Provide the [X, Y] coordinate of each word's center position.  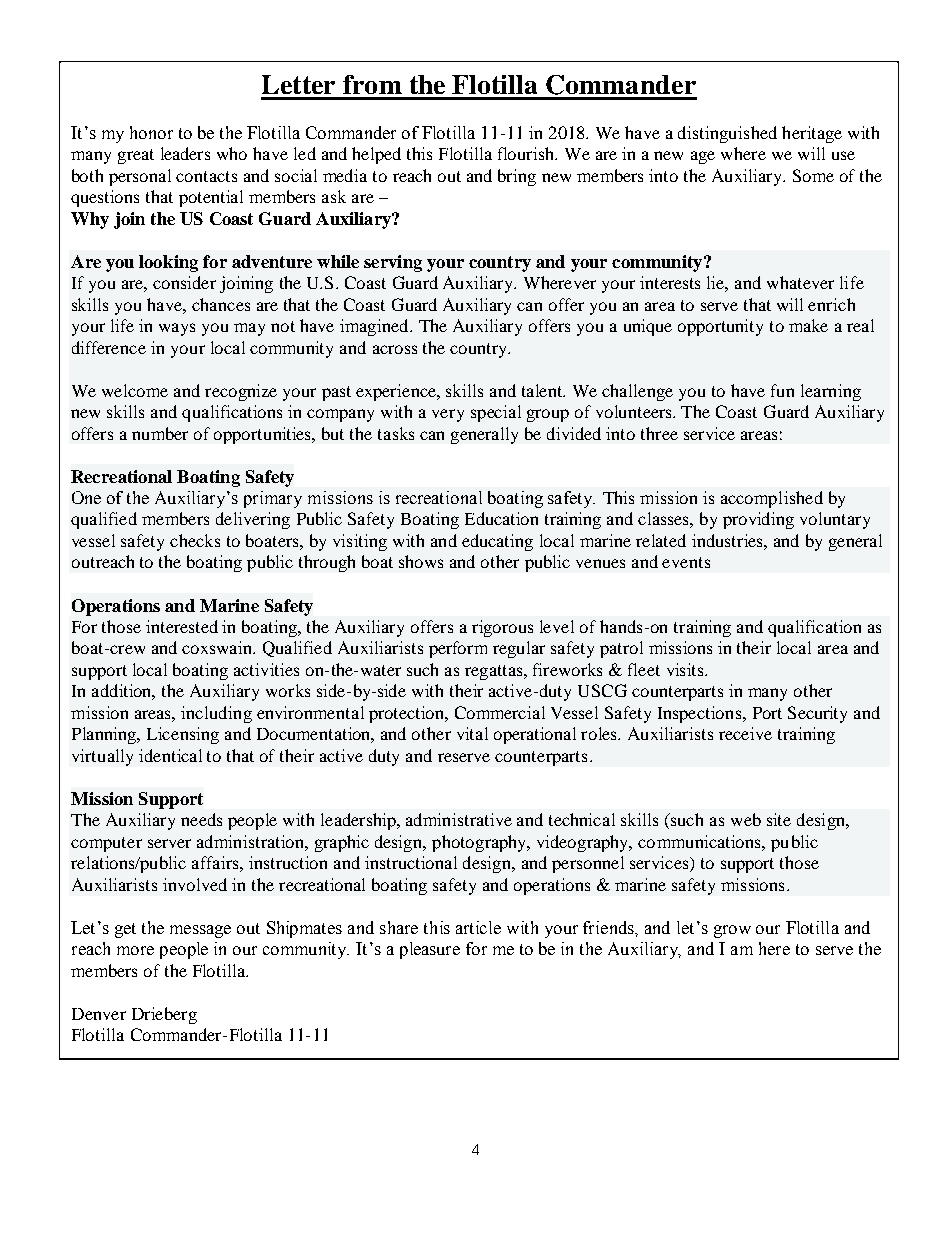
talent [543, 390]
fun [782, 390]
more [135, 950]
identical [170, 755]
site [779, 819]
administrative [459, 819]
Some [813, 175]
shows [421, 561]
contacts [206, 176]
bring [517, 177]
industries [728, 540]
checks [195, 540]
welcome [135, 390]
